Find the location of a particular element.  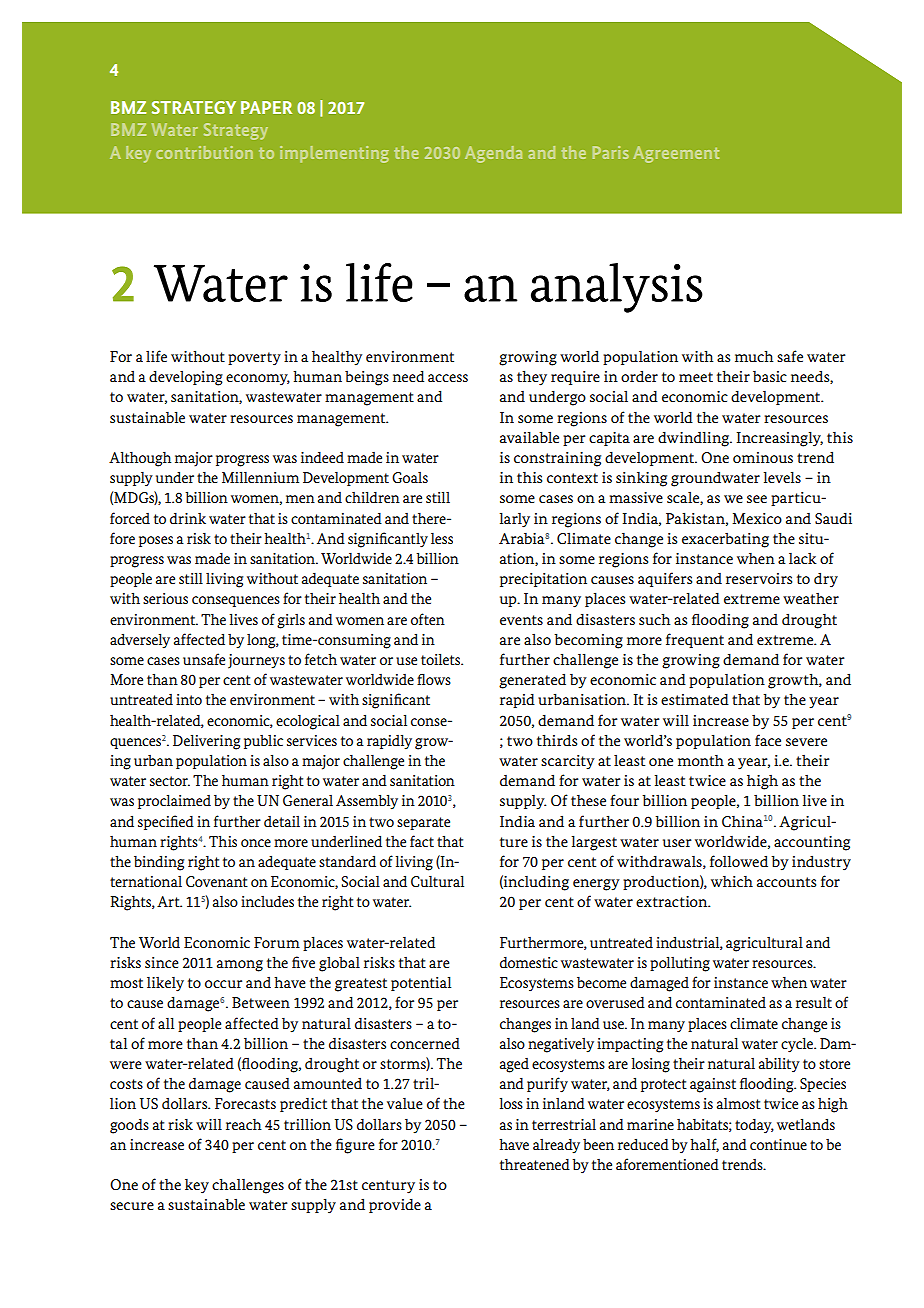

threatened is located at coordinates (535, 1164).
